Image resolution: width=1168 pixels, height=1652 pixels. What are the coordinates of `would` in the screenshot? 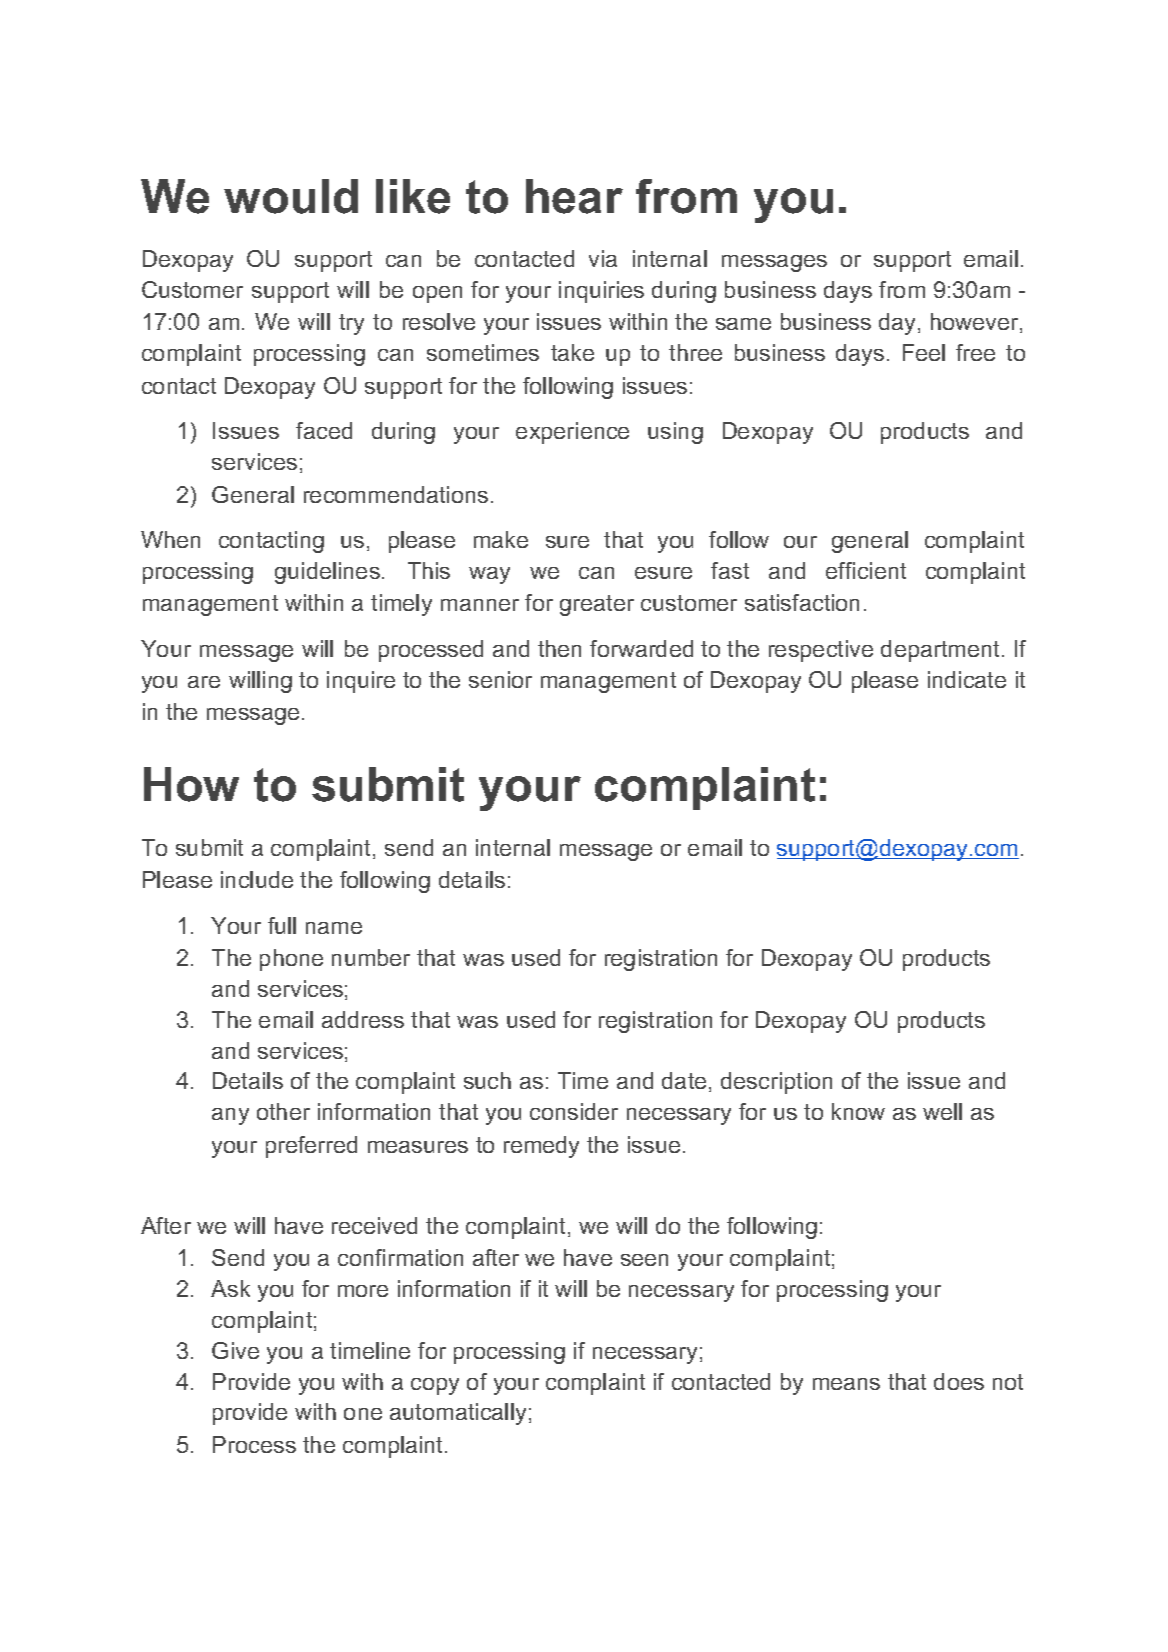 It's located at (291, 196).
